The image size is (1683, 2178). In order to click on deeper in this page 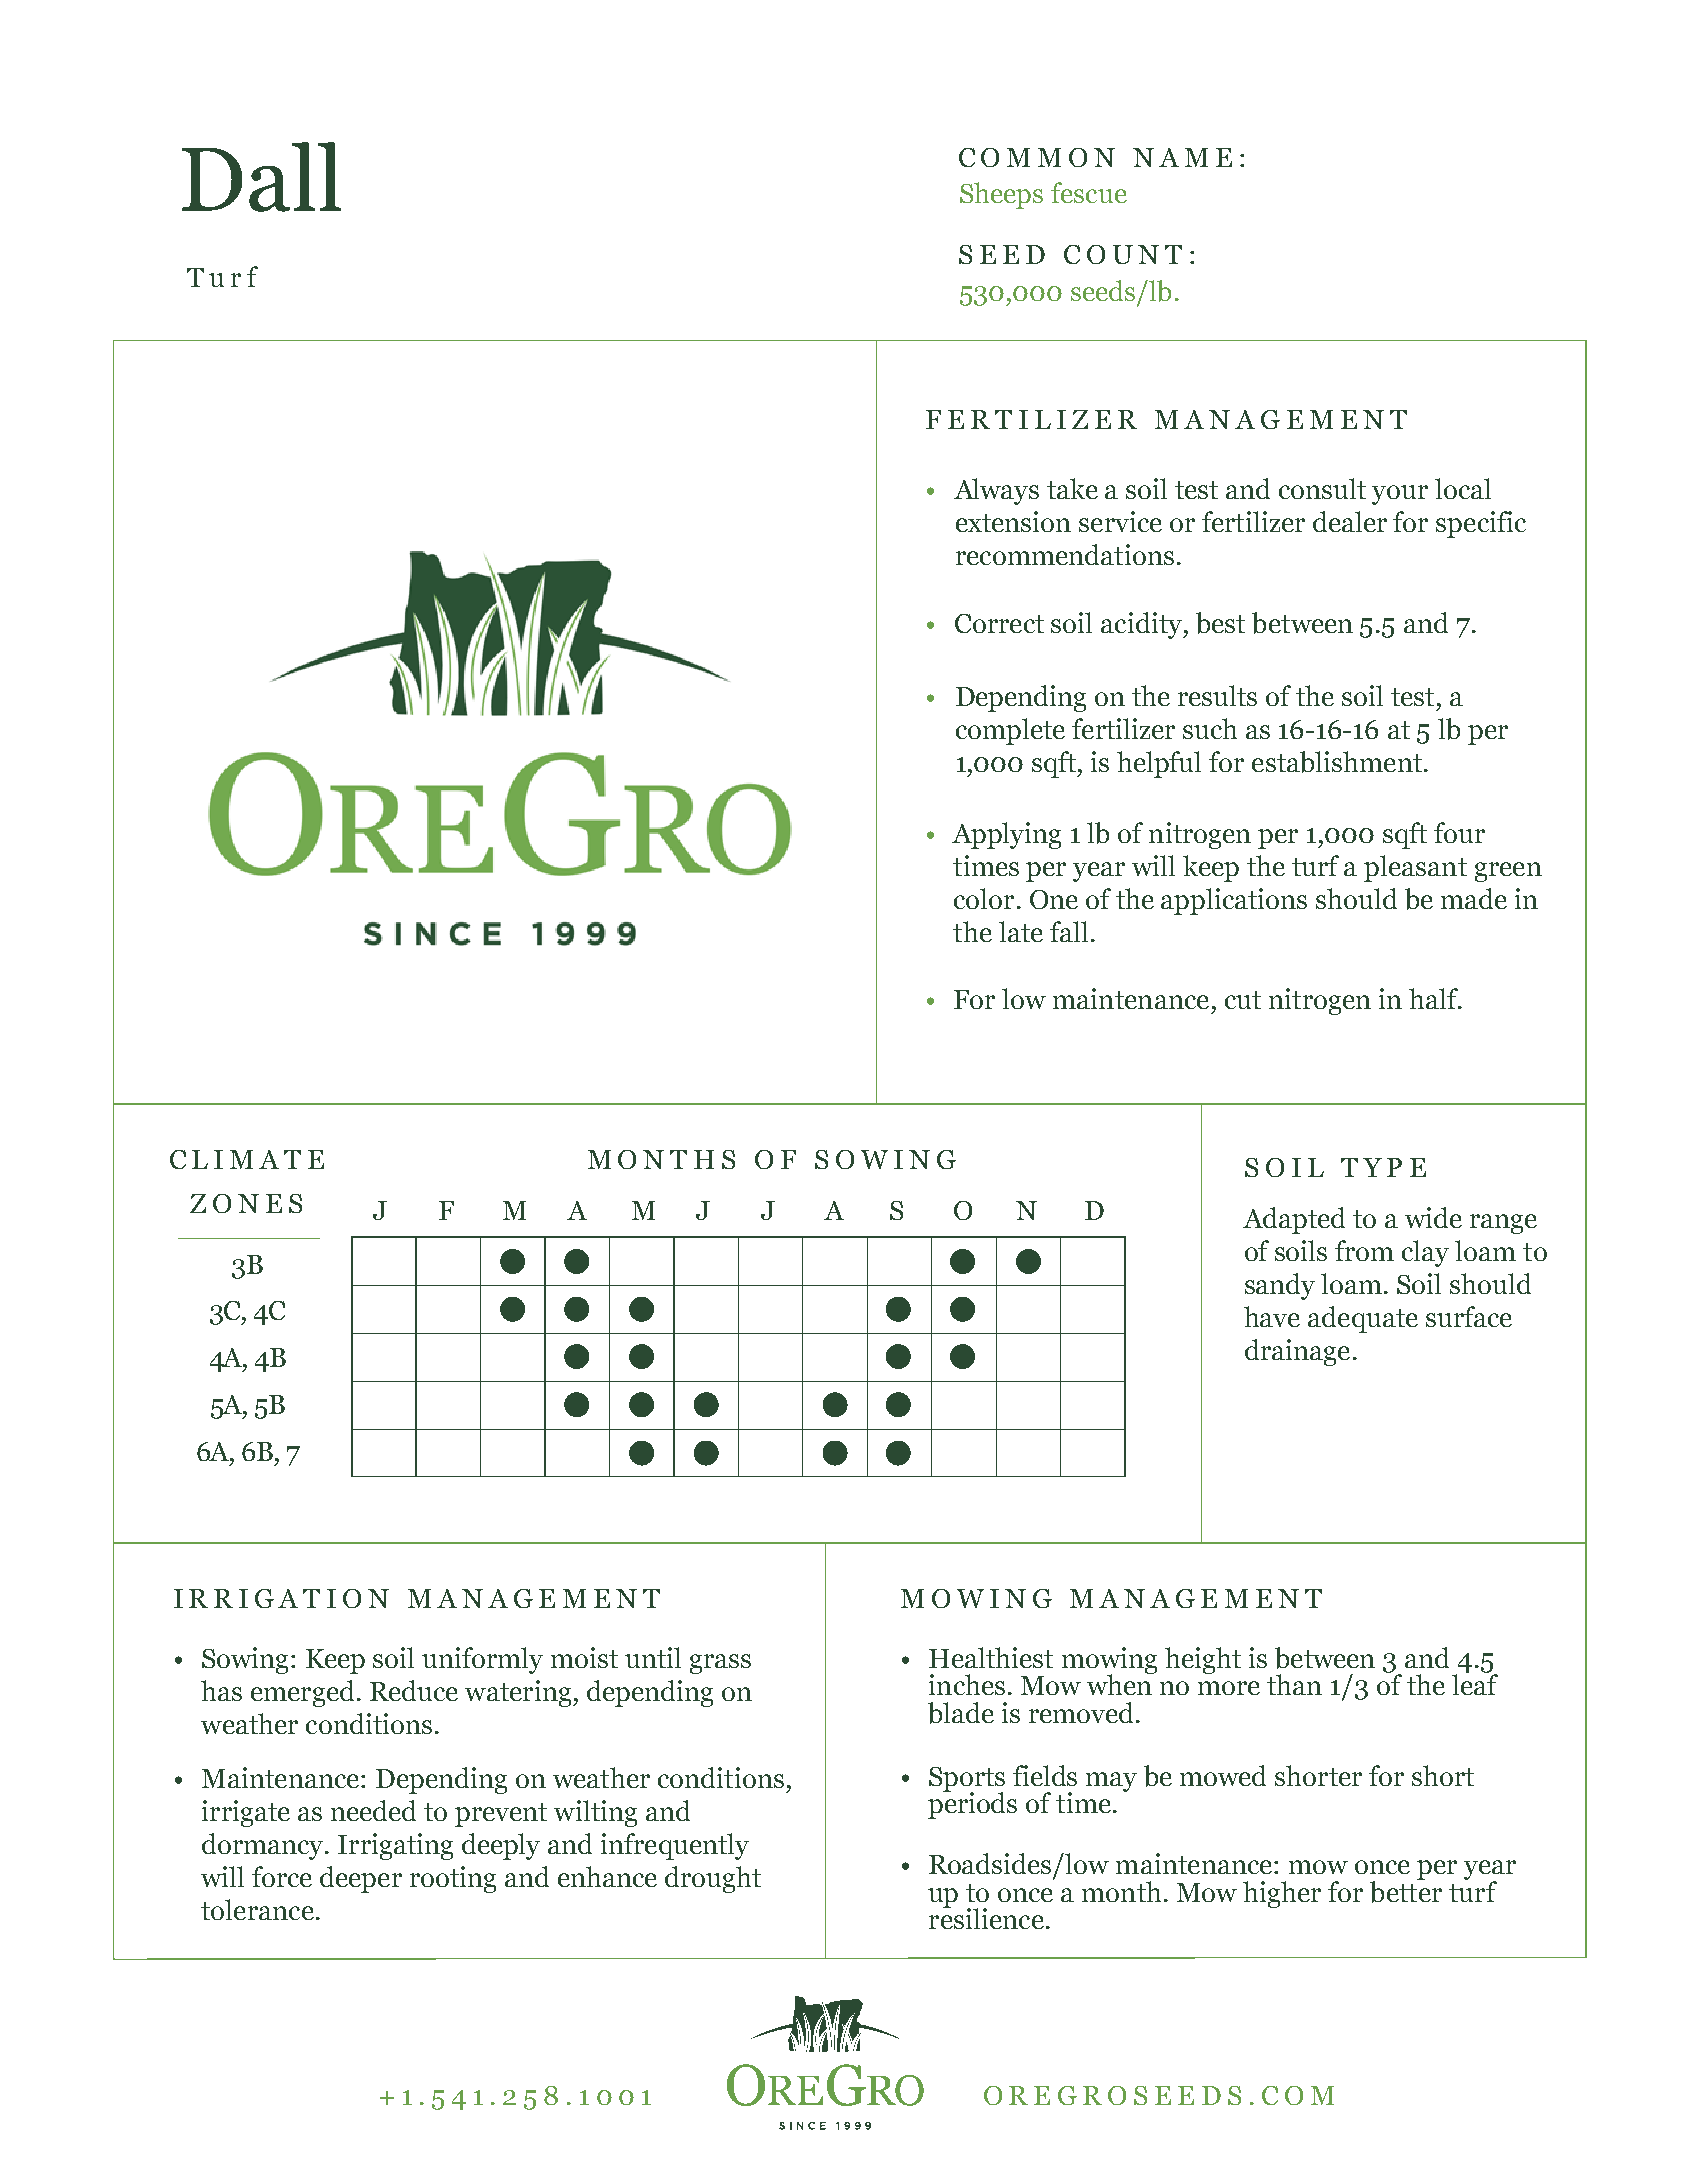, I will do `click(361, 1879)`.
